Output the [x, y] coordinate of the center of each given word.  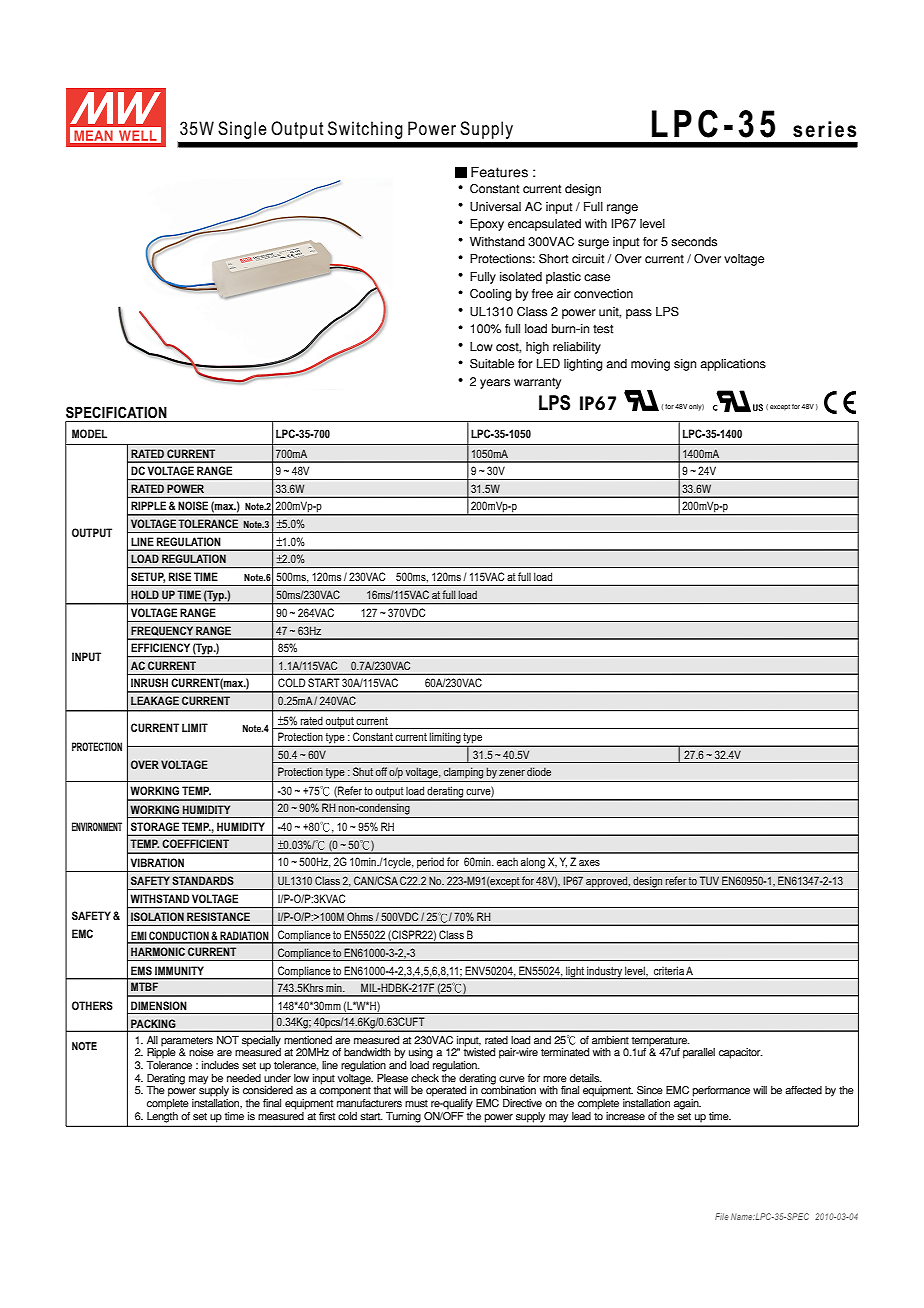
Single [242, 130]
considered [268, 1090]
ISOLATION [157, 916]
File [722, 1216]
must [416, 1104]
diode [539, 771]
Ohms [360, 916]
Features [499, 172]
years [495, 384]
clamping [463, 773]
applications [733, 365]
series [824, 129]
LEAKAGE [155, 700]
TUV [709, 880]
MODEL [89, 433]
